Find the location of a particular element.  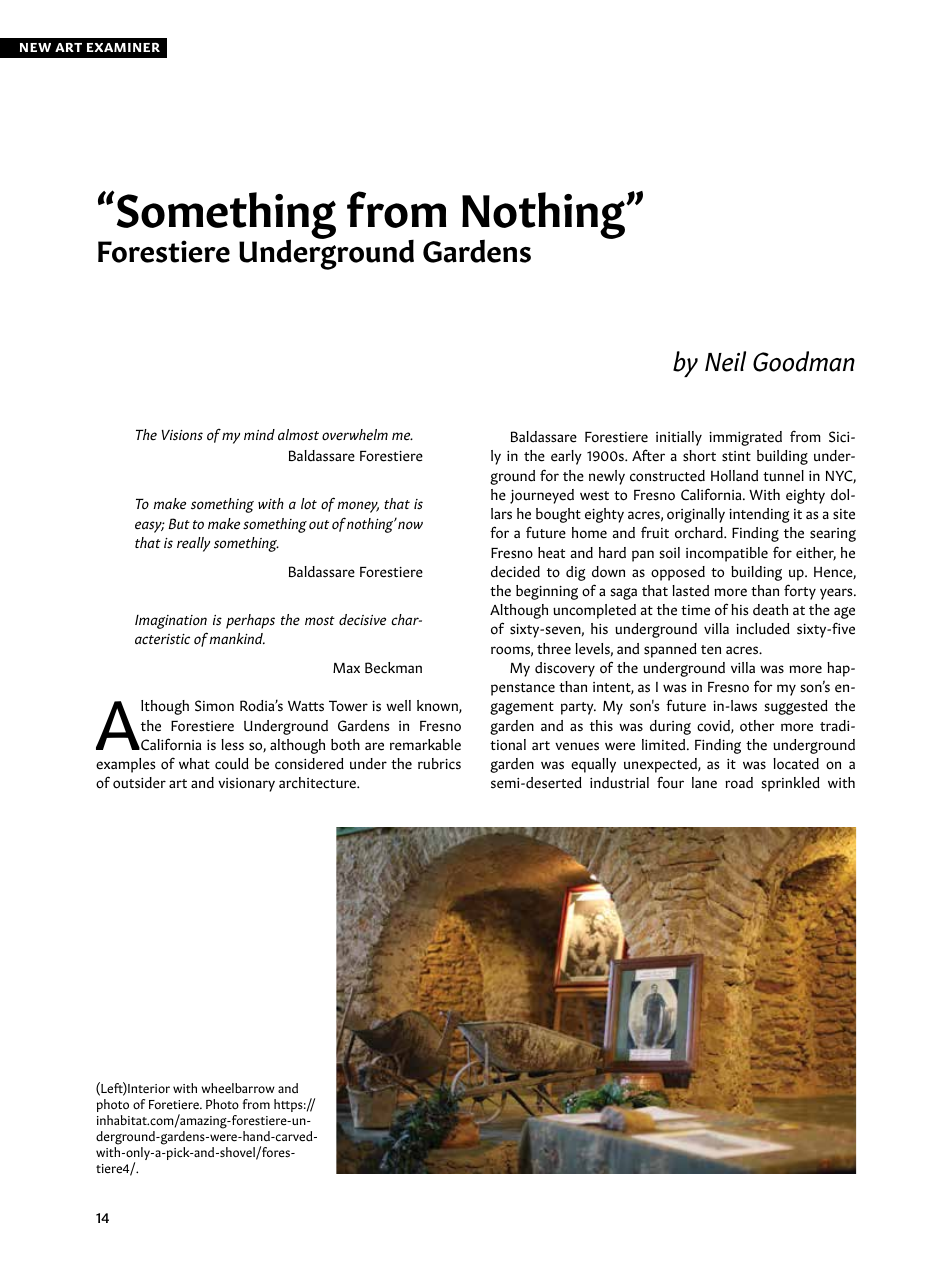

Neil is located at coordinates (725, 361).
